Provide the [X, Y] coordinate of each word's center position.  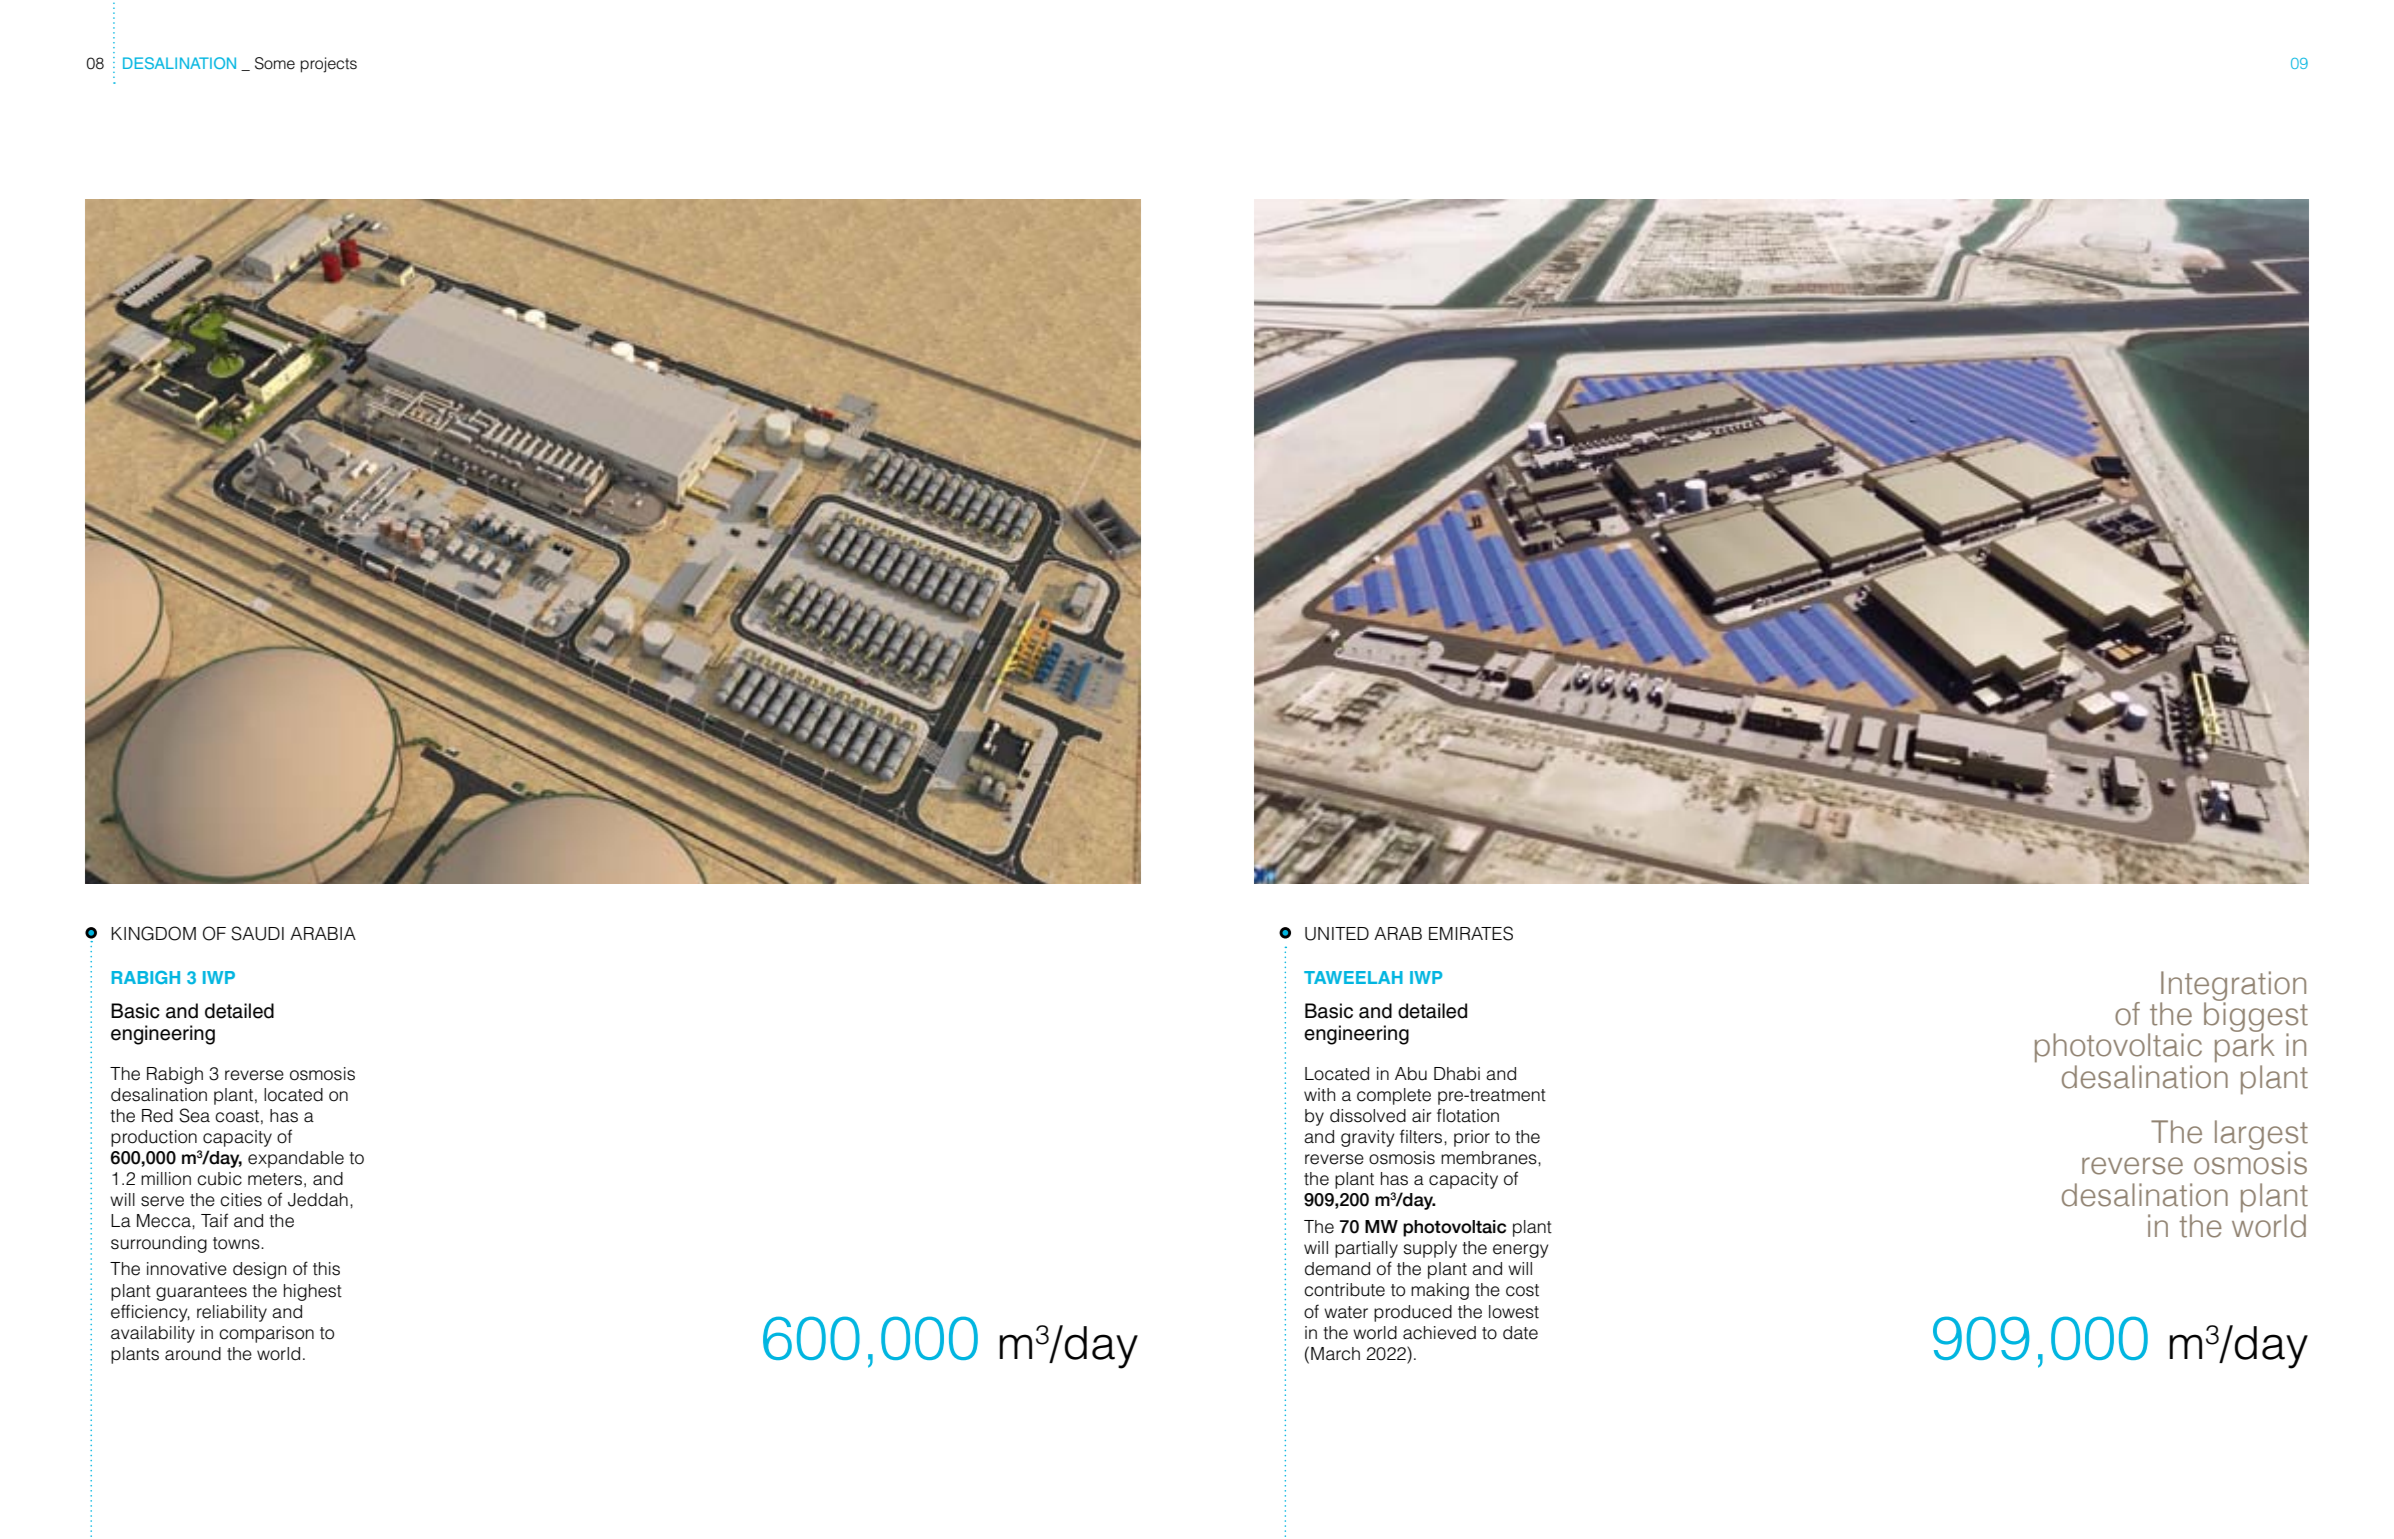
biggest [2256, 1017]
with [1319, 1095]
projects [329, 65]
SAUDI [257, 933]
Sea [194, 1115]
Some [275, 63]
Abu [1411, 1074]
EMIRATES [1471, 933]
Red [157, 1116]
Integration [2233, 987]
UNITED [1337, 934]
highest [313, 1292]
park [2245, 1047]
